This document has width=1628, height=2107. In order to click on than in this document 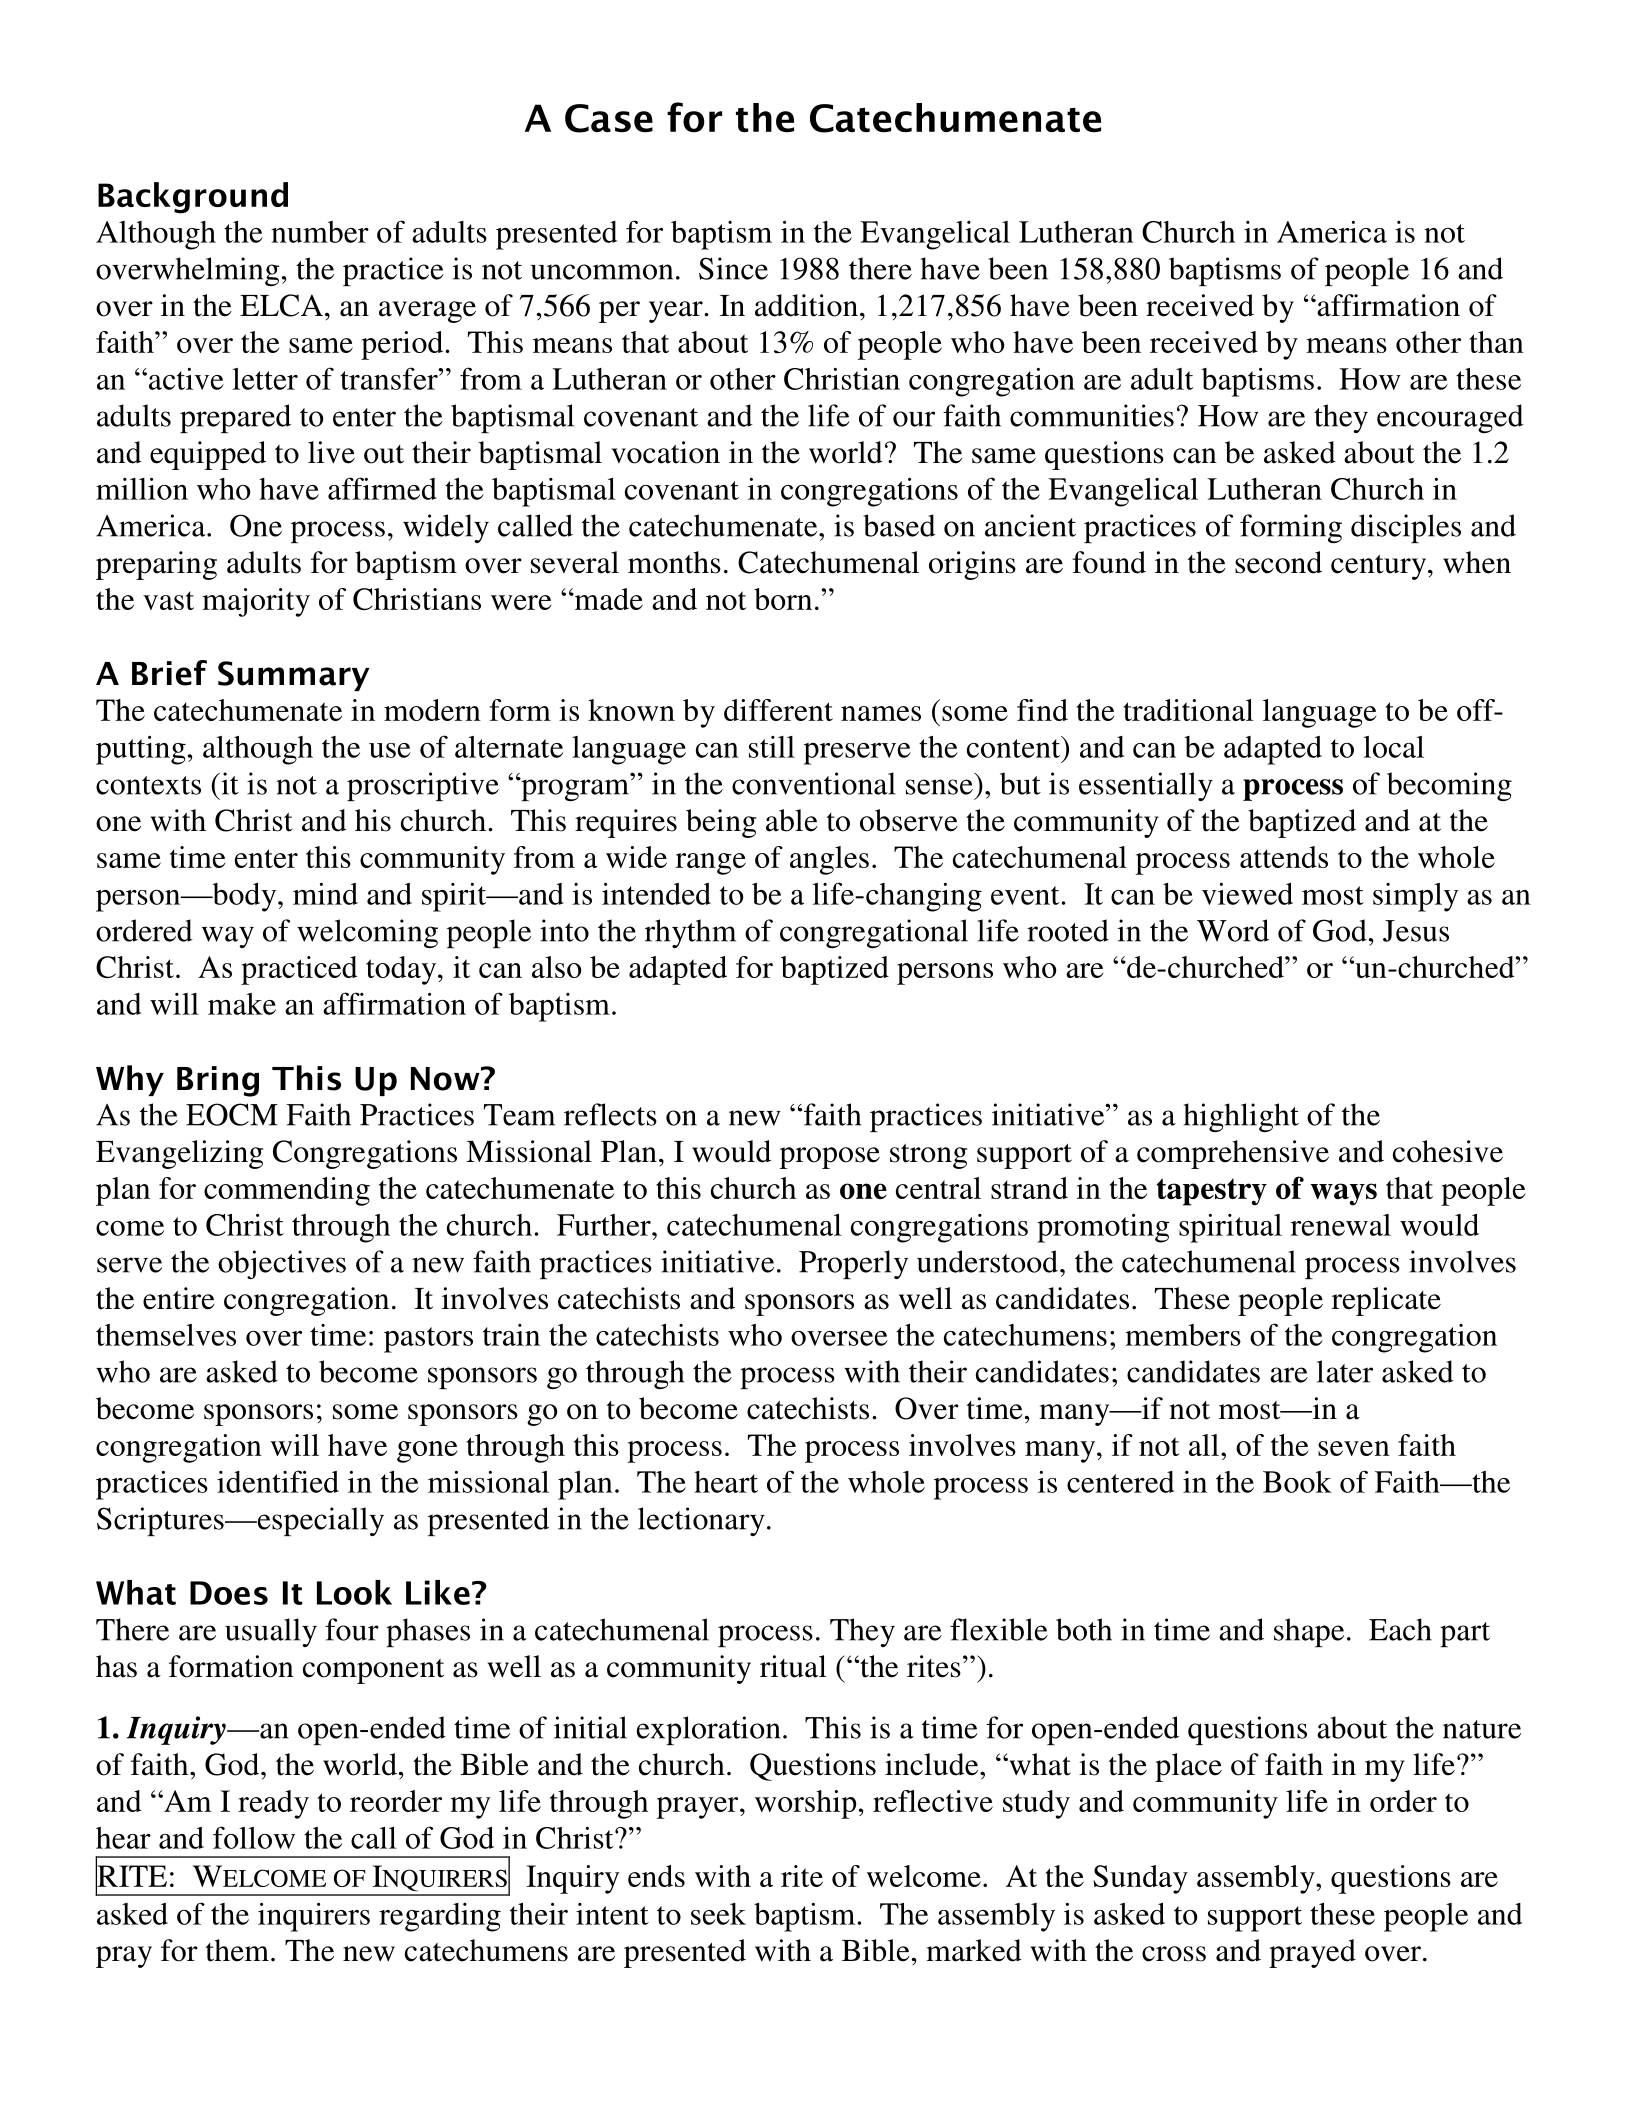, I will do `click(1496, 342)`.
